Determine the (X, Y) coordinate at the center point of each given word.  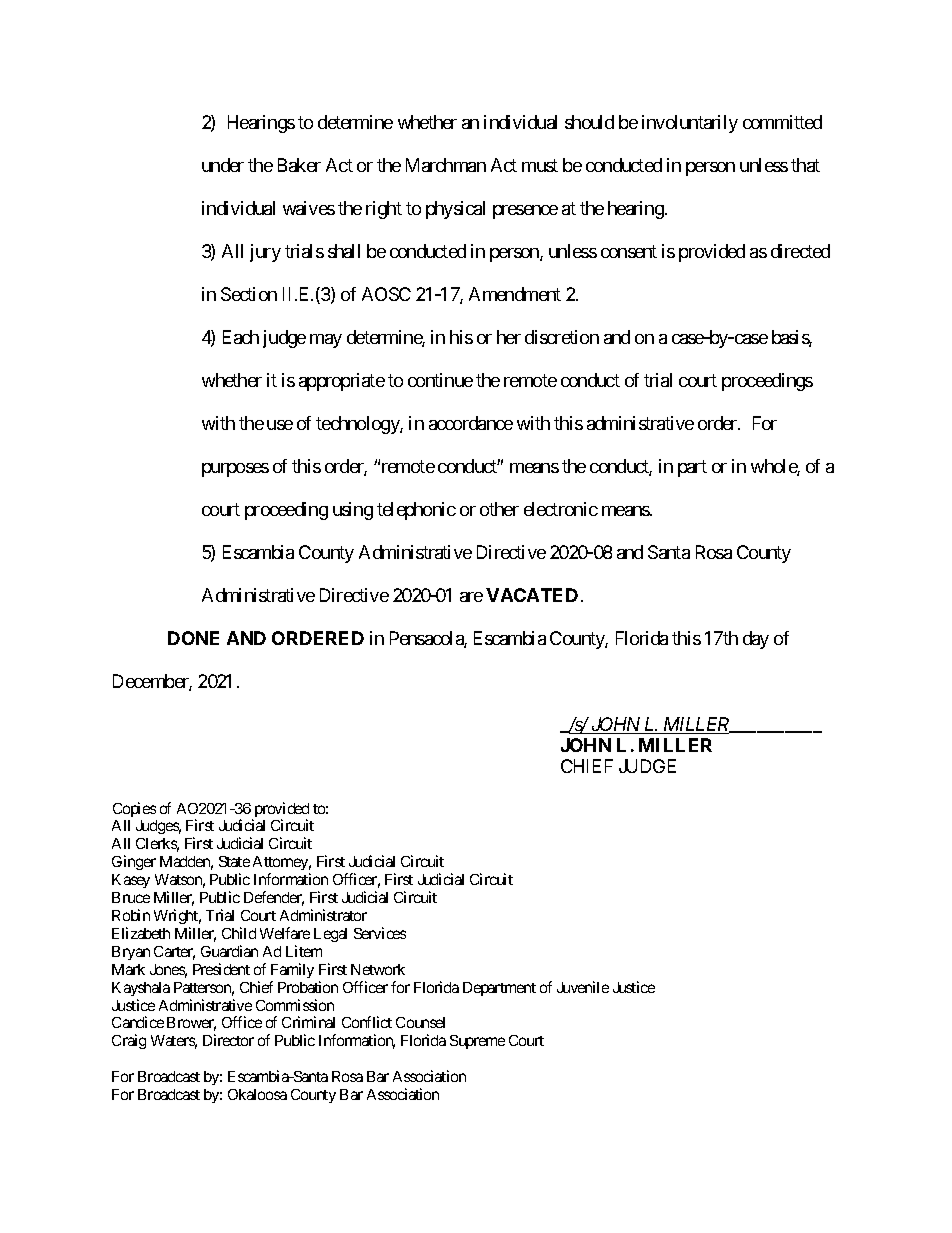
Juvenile (583, 987)
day (756, 640)
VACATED (532, 595)
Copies (134, 809)
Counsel (420, 1022)
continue (440, 380)
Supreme (477, 1042)
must (540, 165)
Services (380, 933)
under (223, 165)
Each (241, 337)
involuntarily (690, 124)
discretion (562, 337)
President (221, 969)
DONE (193, 638)
